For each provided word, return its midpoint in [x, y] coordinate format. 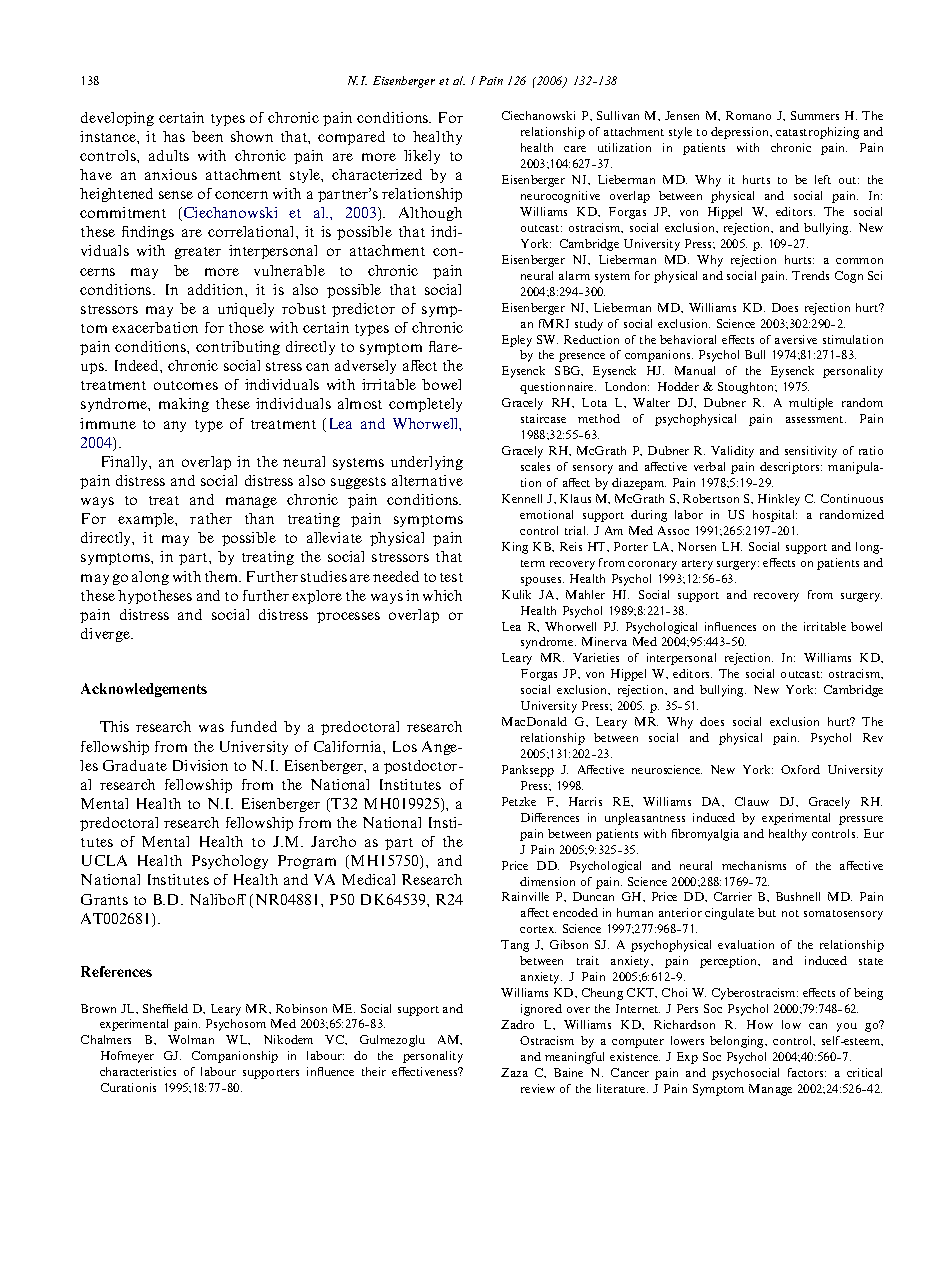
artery [697, 565]
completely [425, 405]
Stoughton [747, 388]
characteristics [138, 1071]
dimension [547, 881]
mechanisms [754, 865]
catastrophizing [817, 133]
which [442, 595]
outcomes [186, 385]
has [174, 136]
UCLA [104, 860]
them [223, 576]
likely [422, 157]
